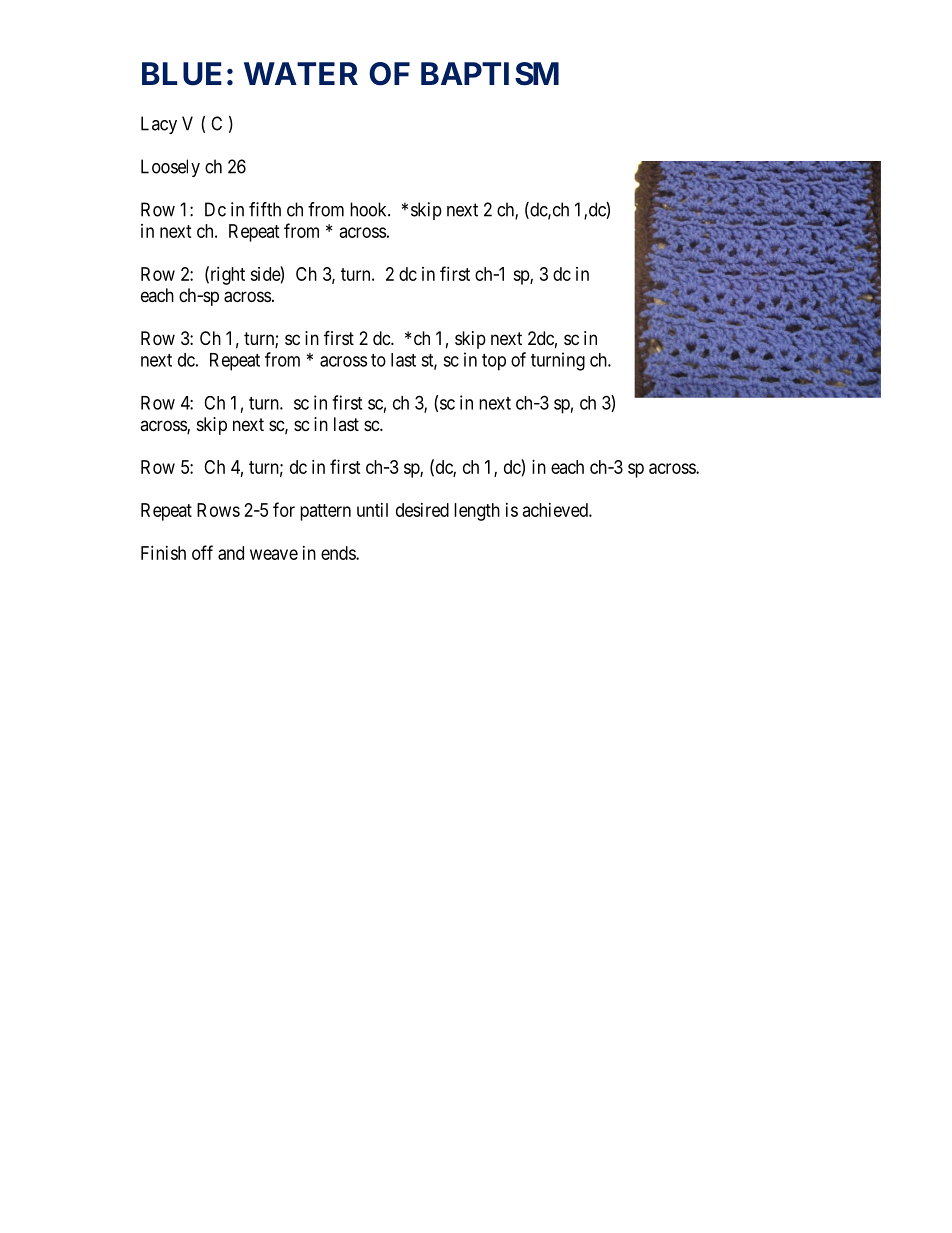 The height and width of the image is (1233, 952). Describe the element at coordinates (202, 552) in the image. I see `off` at that location.
